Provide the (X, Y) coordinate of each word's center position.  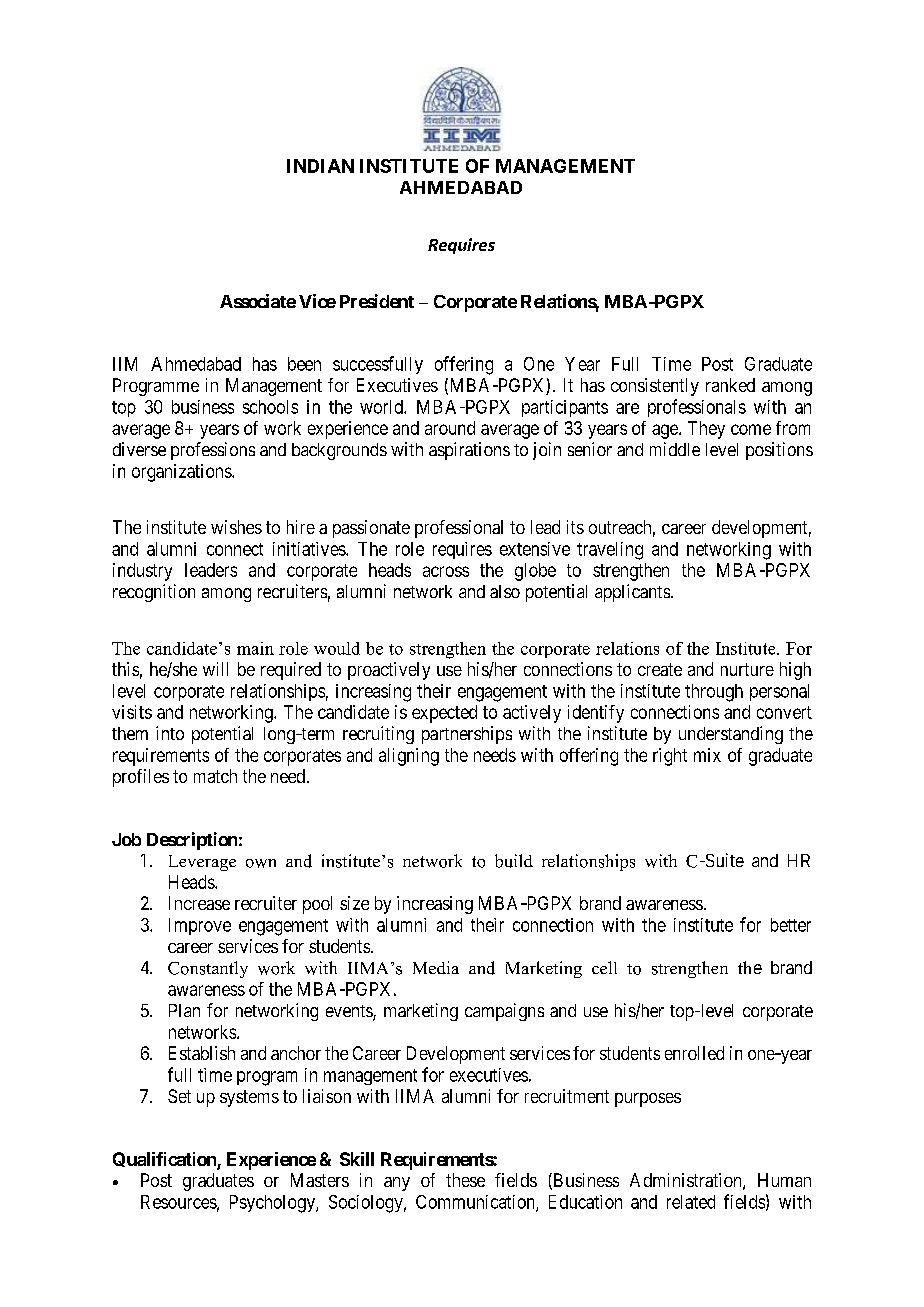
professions (213, 451)
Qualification (165, 1161)
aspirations (469, 451)
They (706, 430)
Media (436, 967)
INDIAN (320, 166)
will (215, 669)
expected (444, 714)
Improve (200, 926)
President (377, 301)
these (465, 1180)
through (714, 693)
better (791, 925)
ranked (730, 385)
